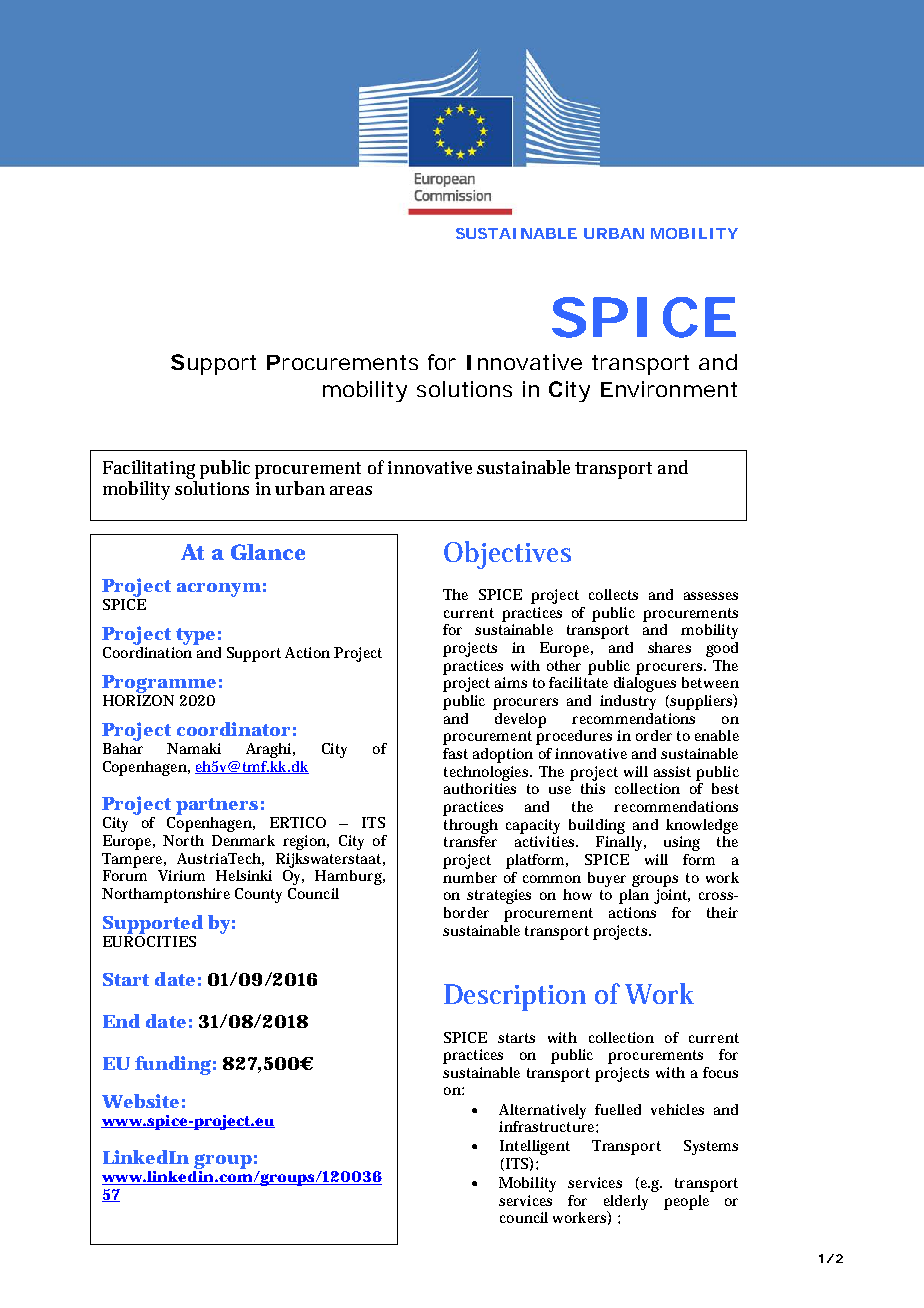 The image size is (924, 1308). Describe the element at coordinates (217, 806) in the screenshot. I see `partners` at that location.
